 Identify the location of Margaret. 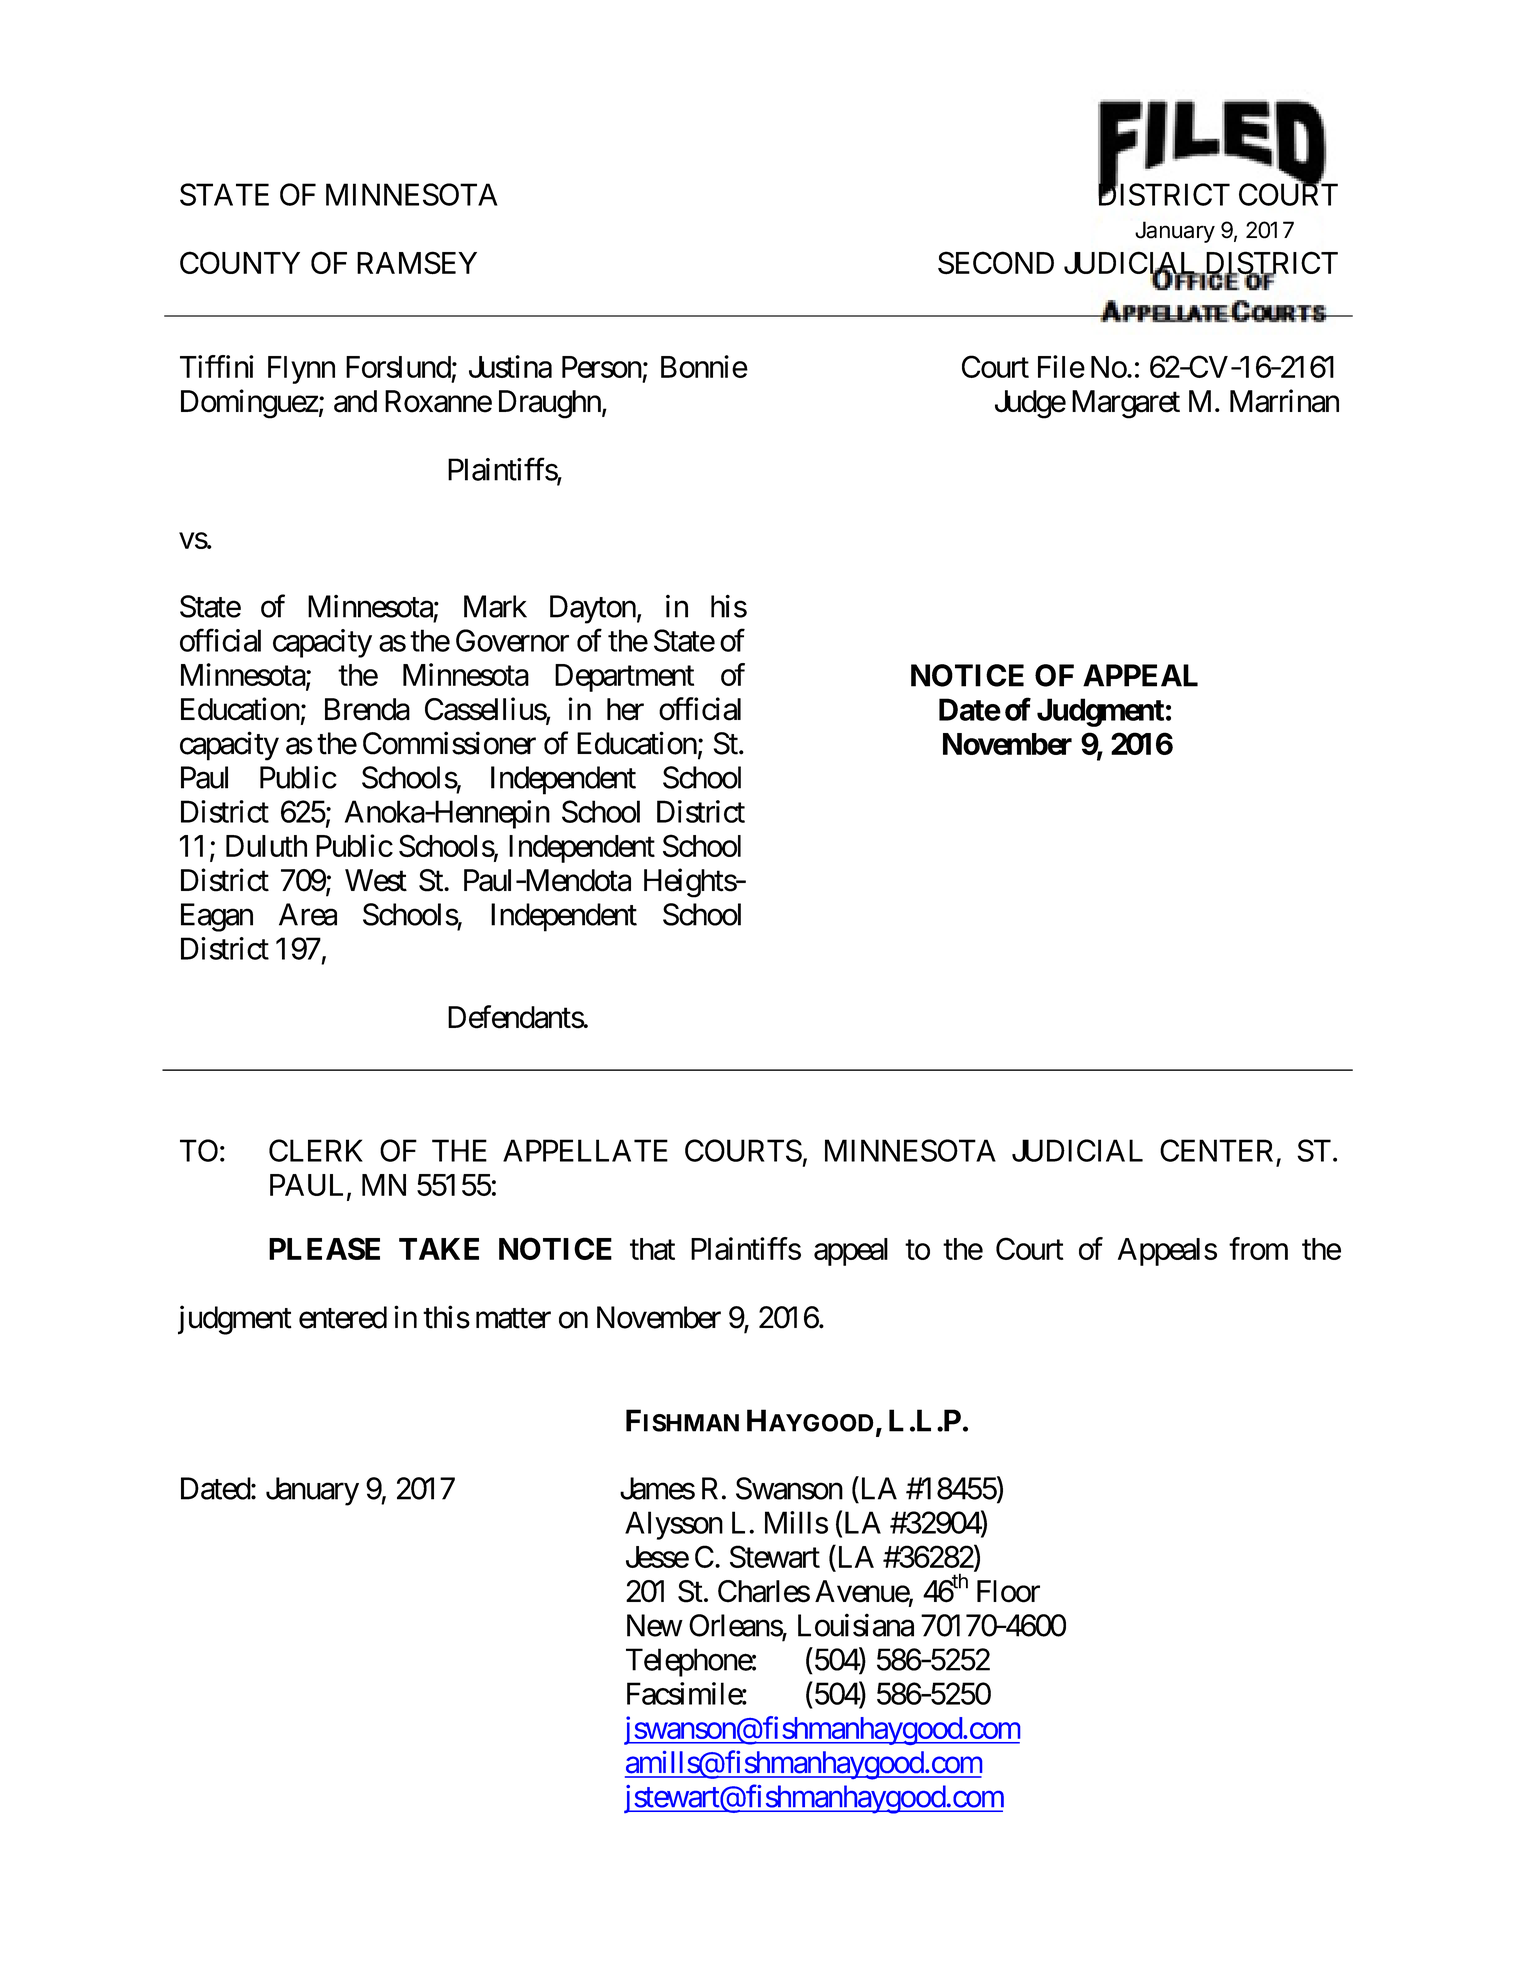
(1126, 404).
